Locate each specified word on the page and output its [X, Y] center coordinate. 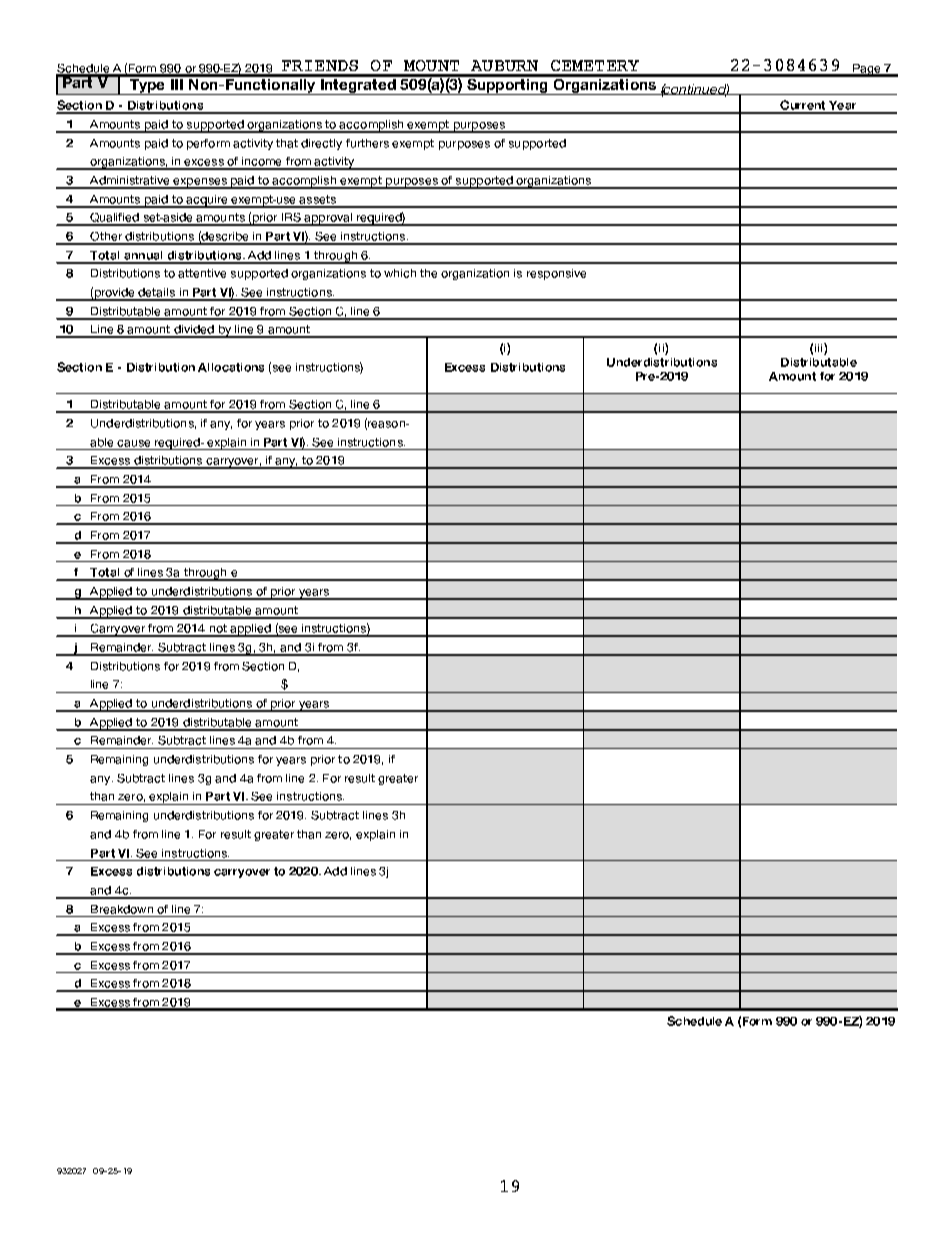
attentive [202, 273]
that [287, 143]
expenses [200, 183]
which [400, 273]
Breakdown [122, 909]
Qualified [114, 219]
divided [194, 331]
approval [328, 219]
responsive [556, 274]
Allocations [231, 367]
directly [321, 144]
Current [803, 106]
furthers [367, 143]
